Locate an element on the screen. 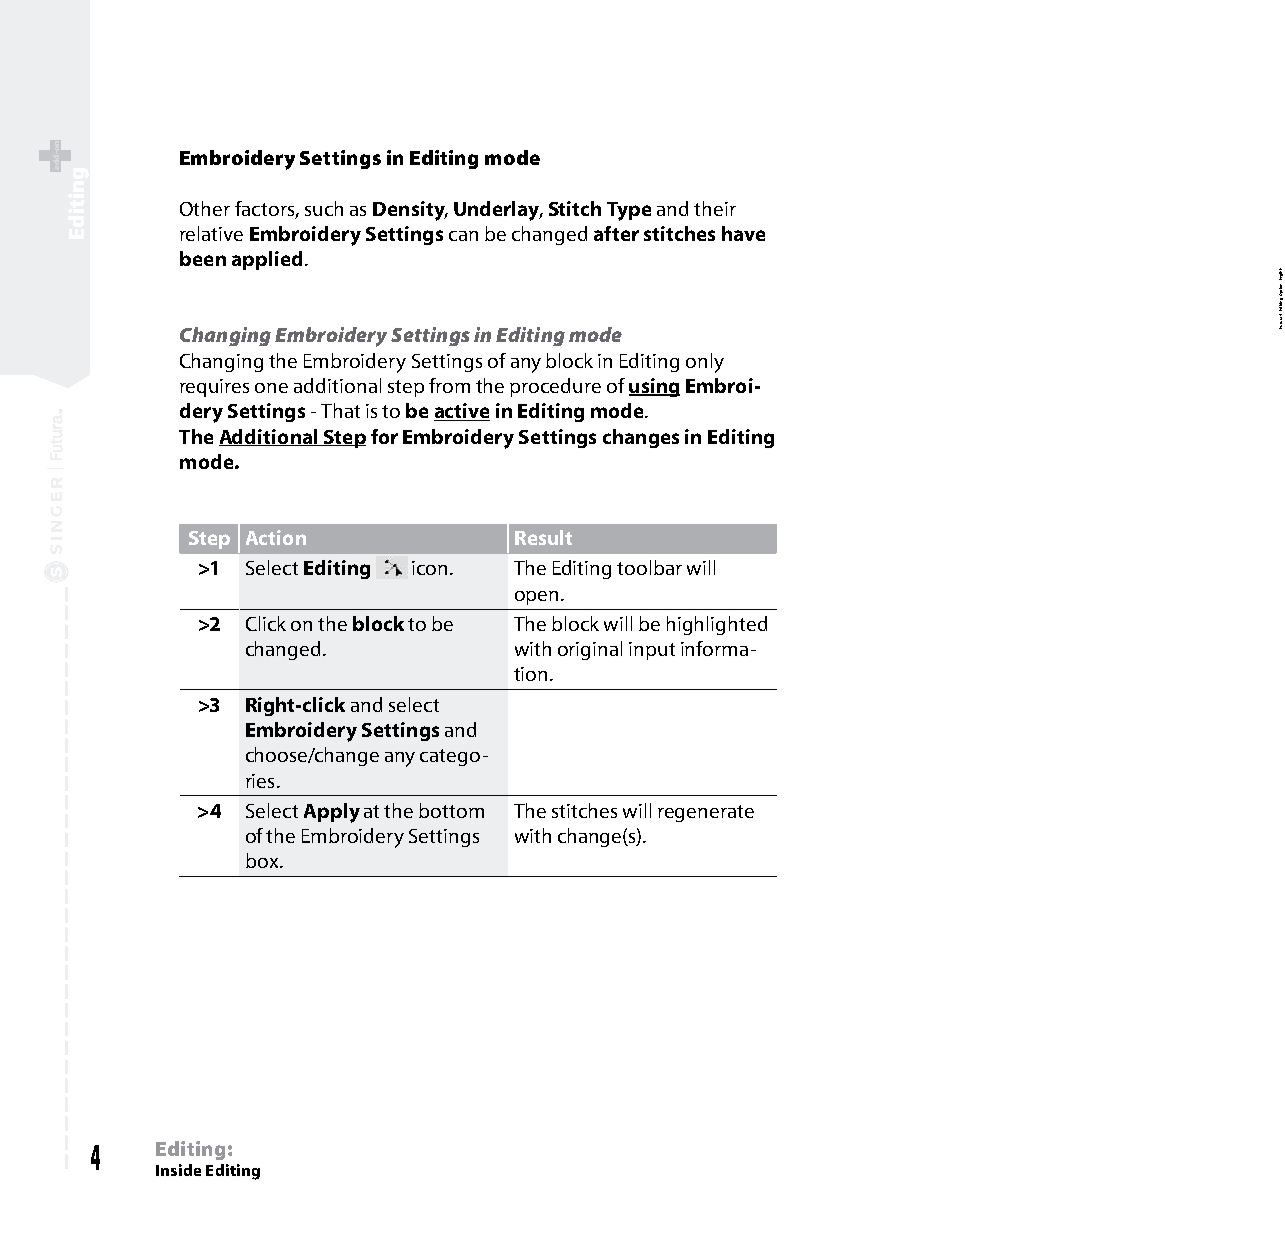 This screenshot has width=1285, height=1255. can is located at coordinates (463, 236).
